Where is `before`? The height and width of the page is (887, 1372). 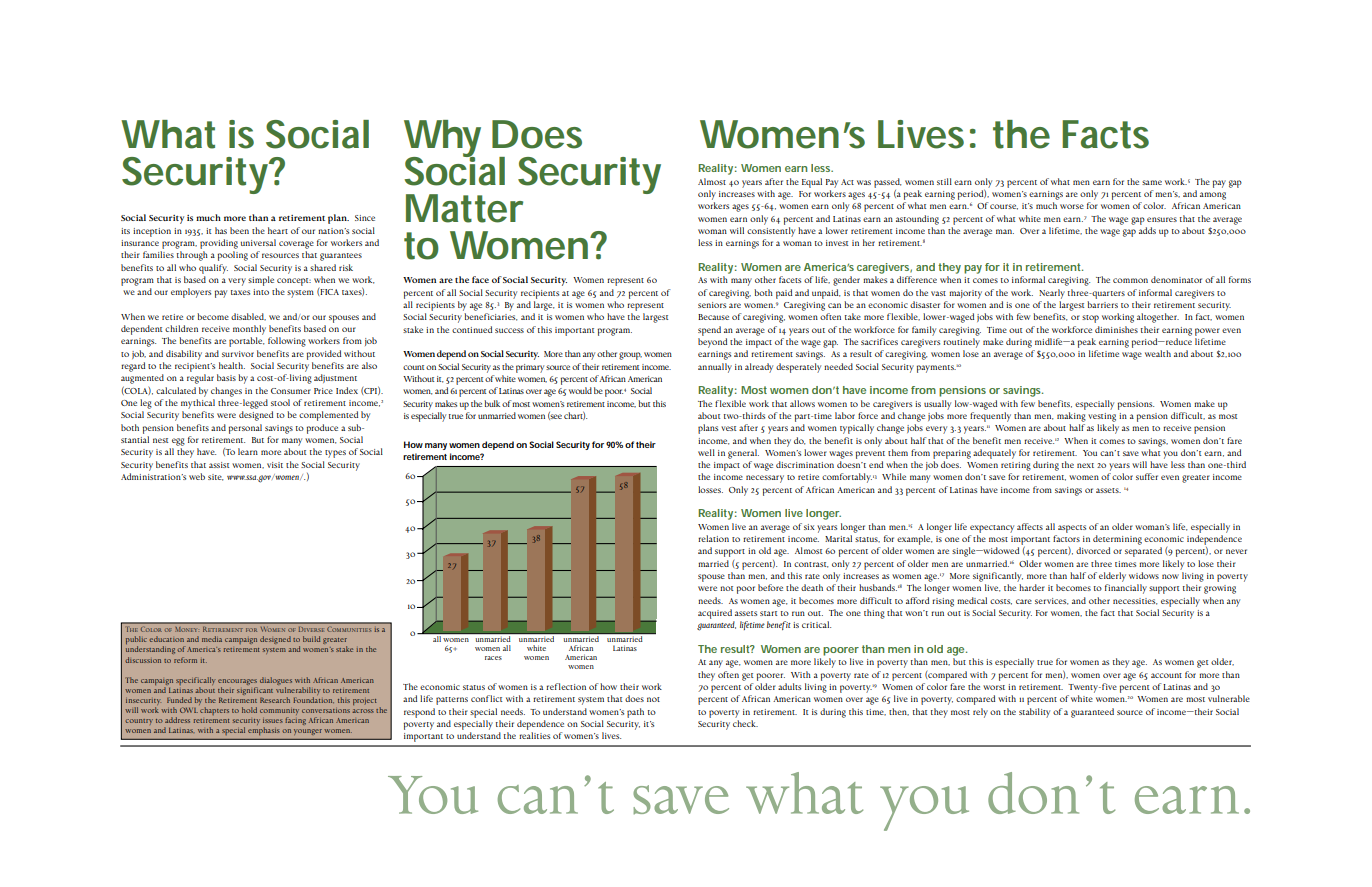 before is located at coordinates (770, 587).
